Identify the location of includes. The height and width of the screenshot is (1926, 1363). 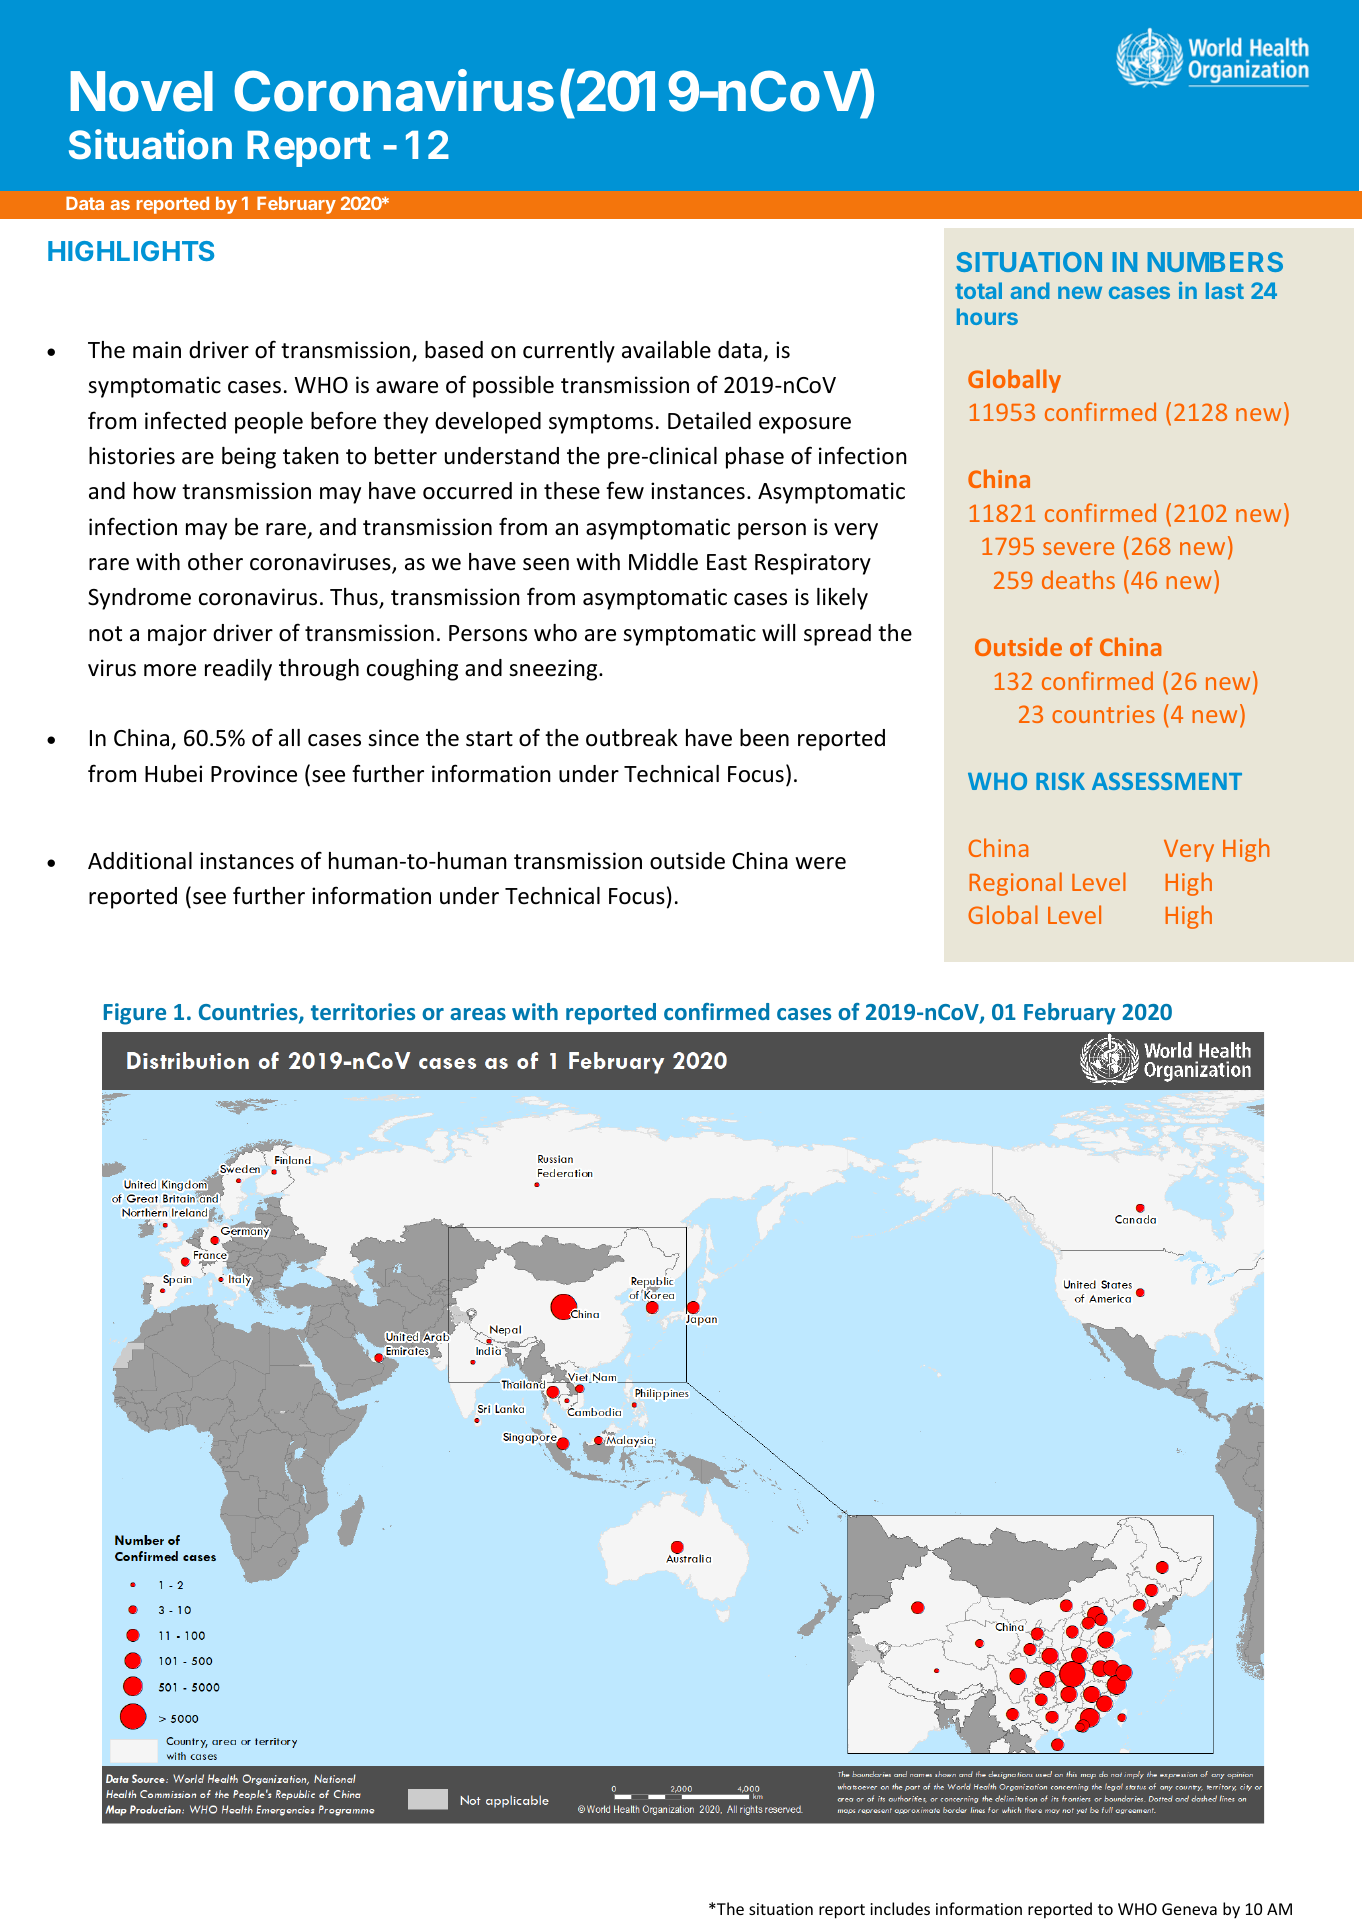
(900, 1908).
